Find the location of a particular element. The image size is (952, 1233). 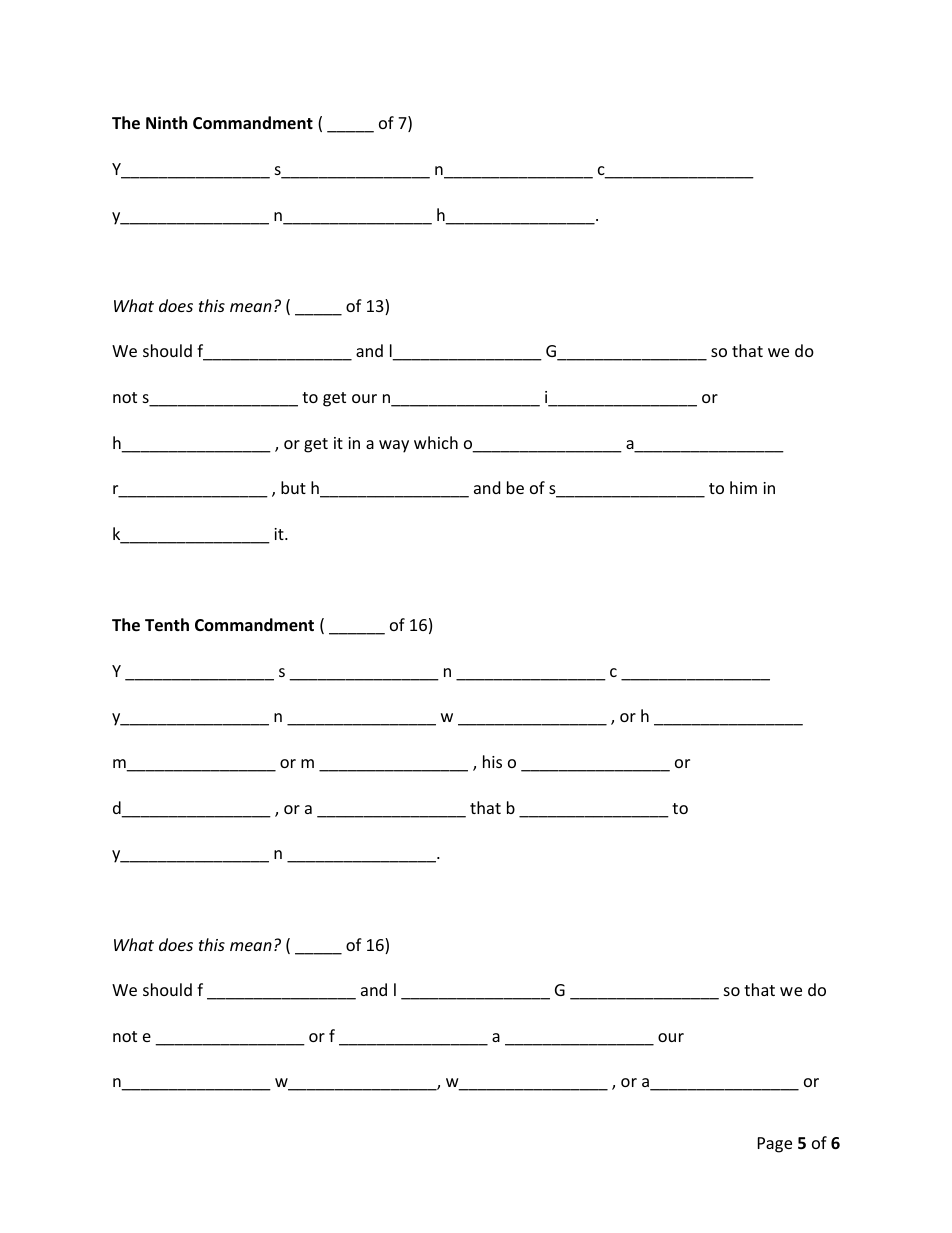

way is located at coordinates (394, 446).
